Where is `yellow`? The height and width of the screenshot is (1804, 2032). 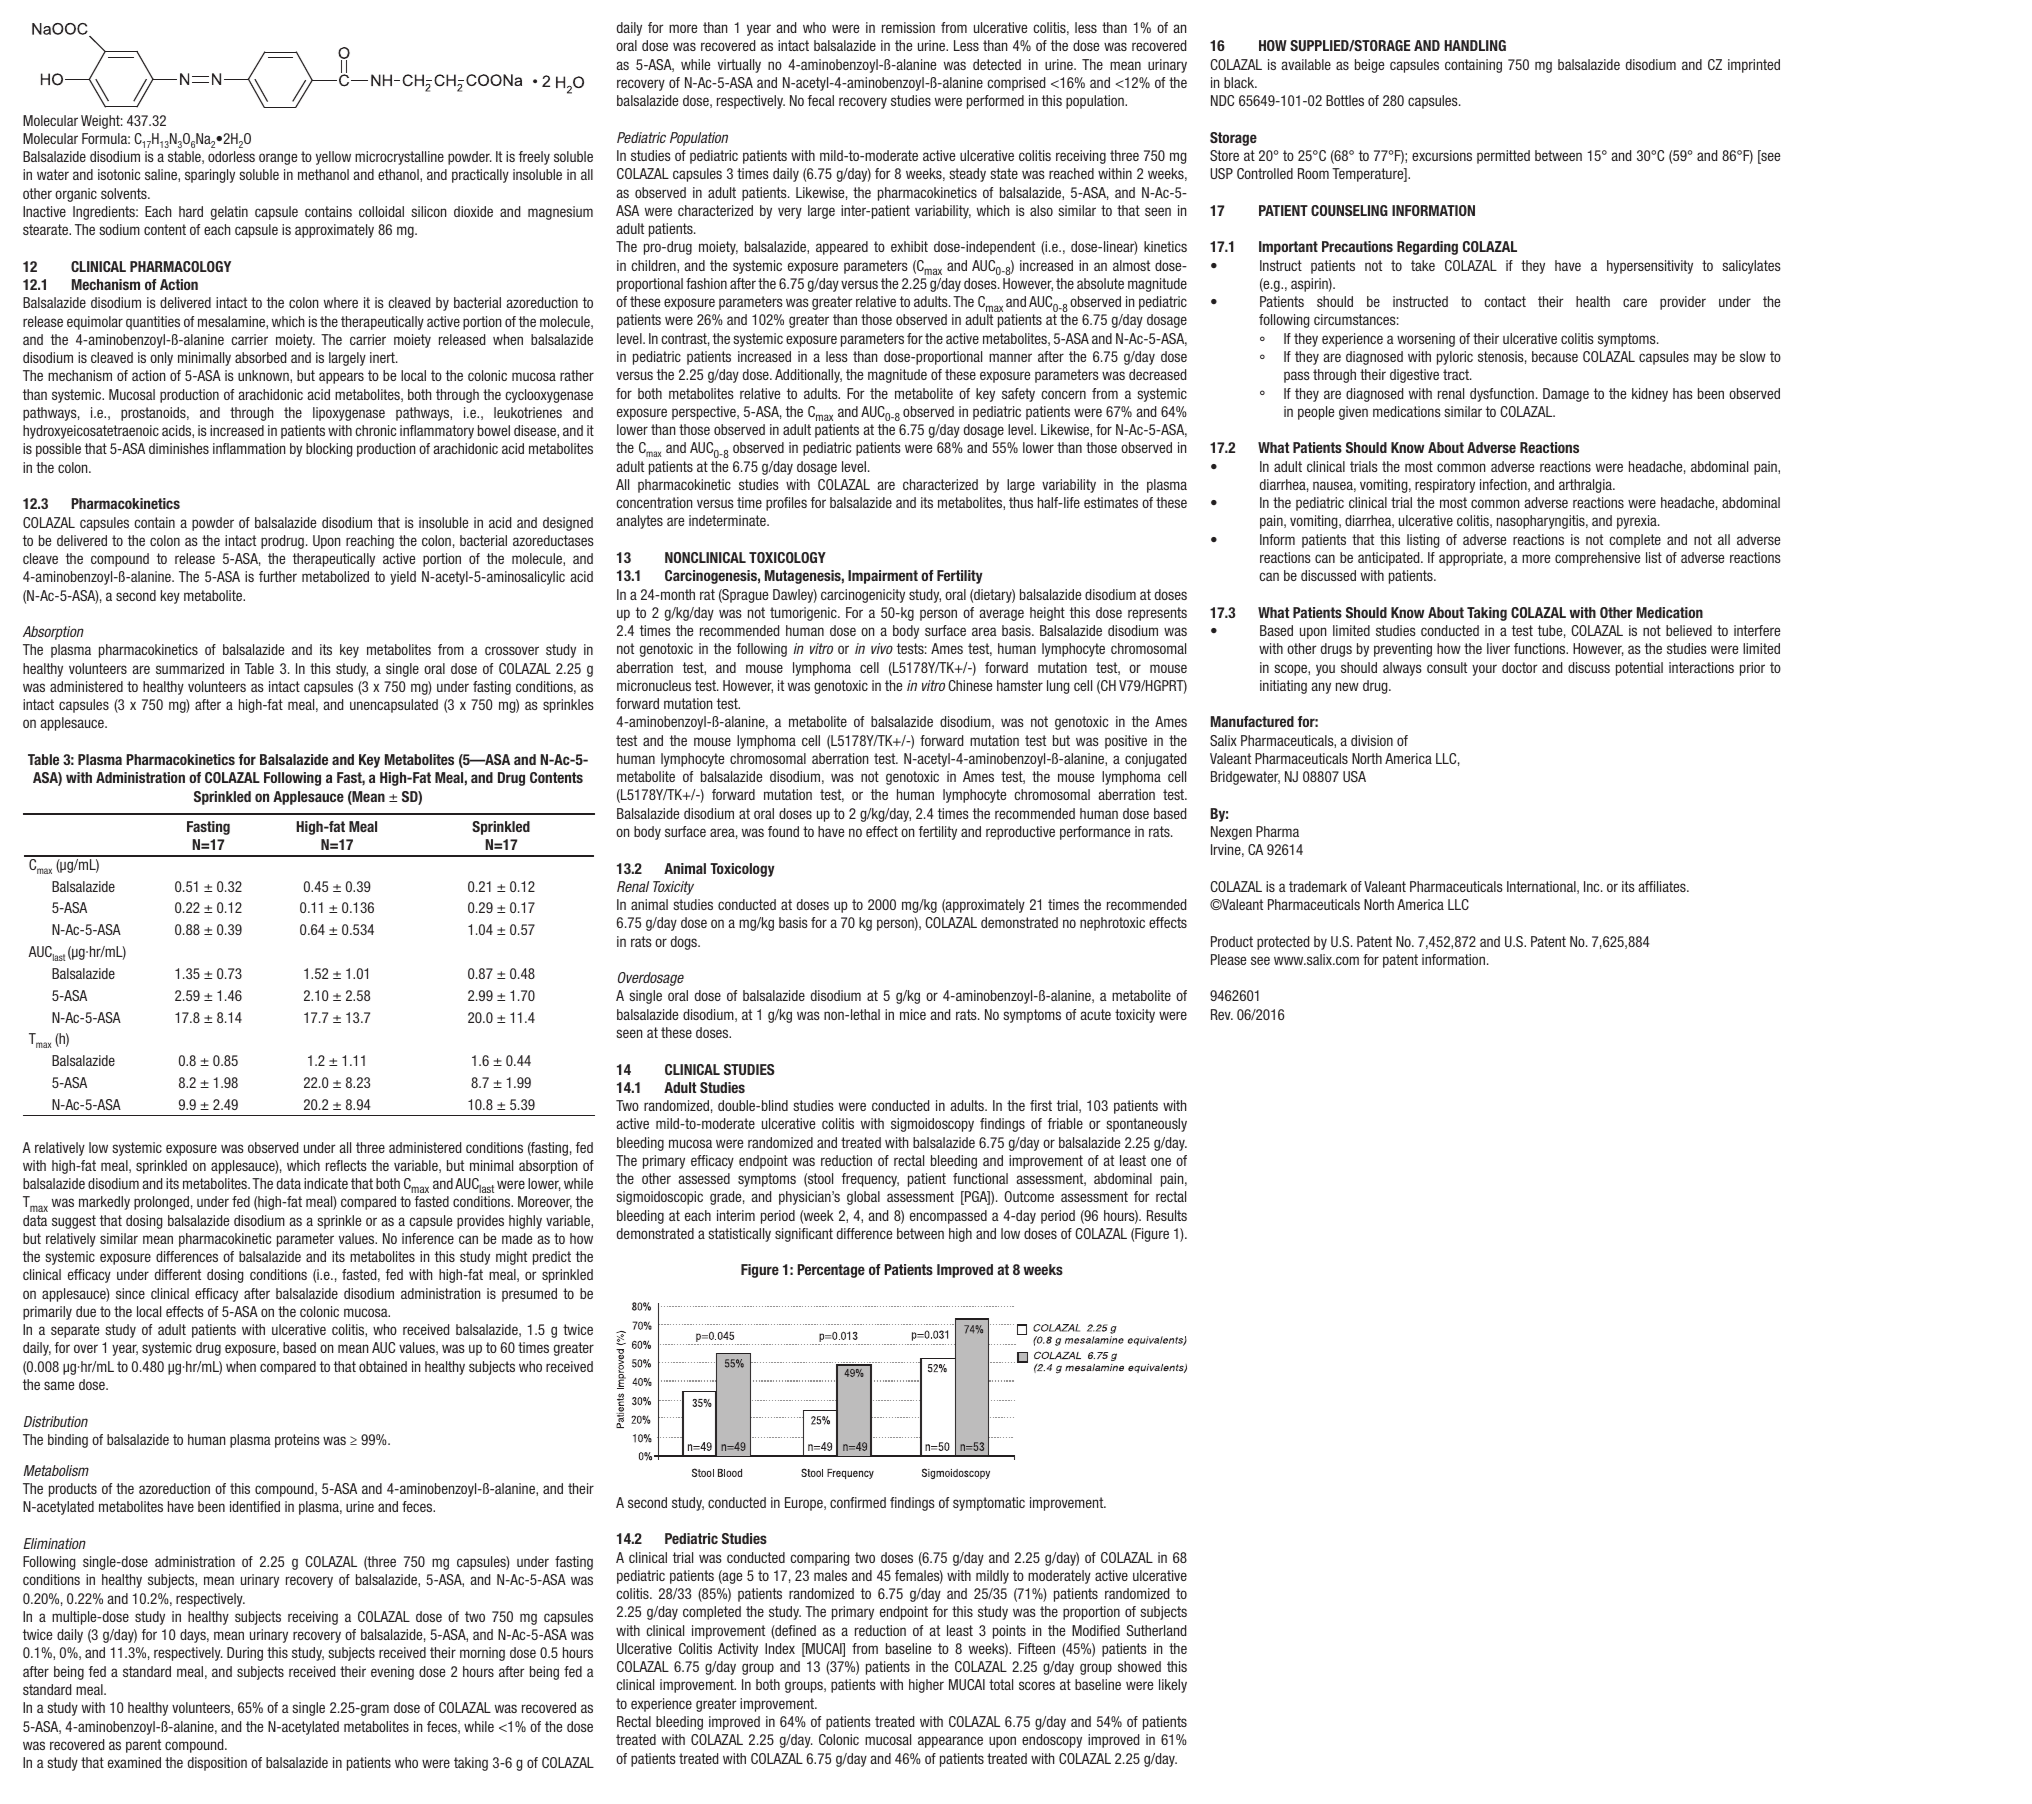
yellow is located at coordinates (333, 158).
